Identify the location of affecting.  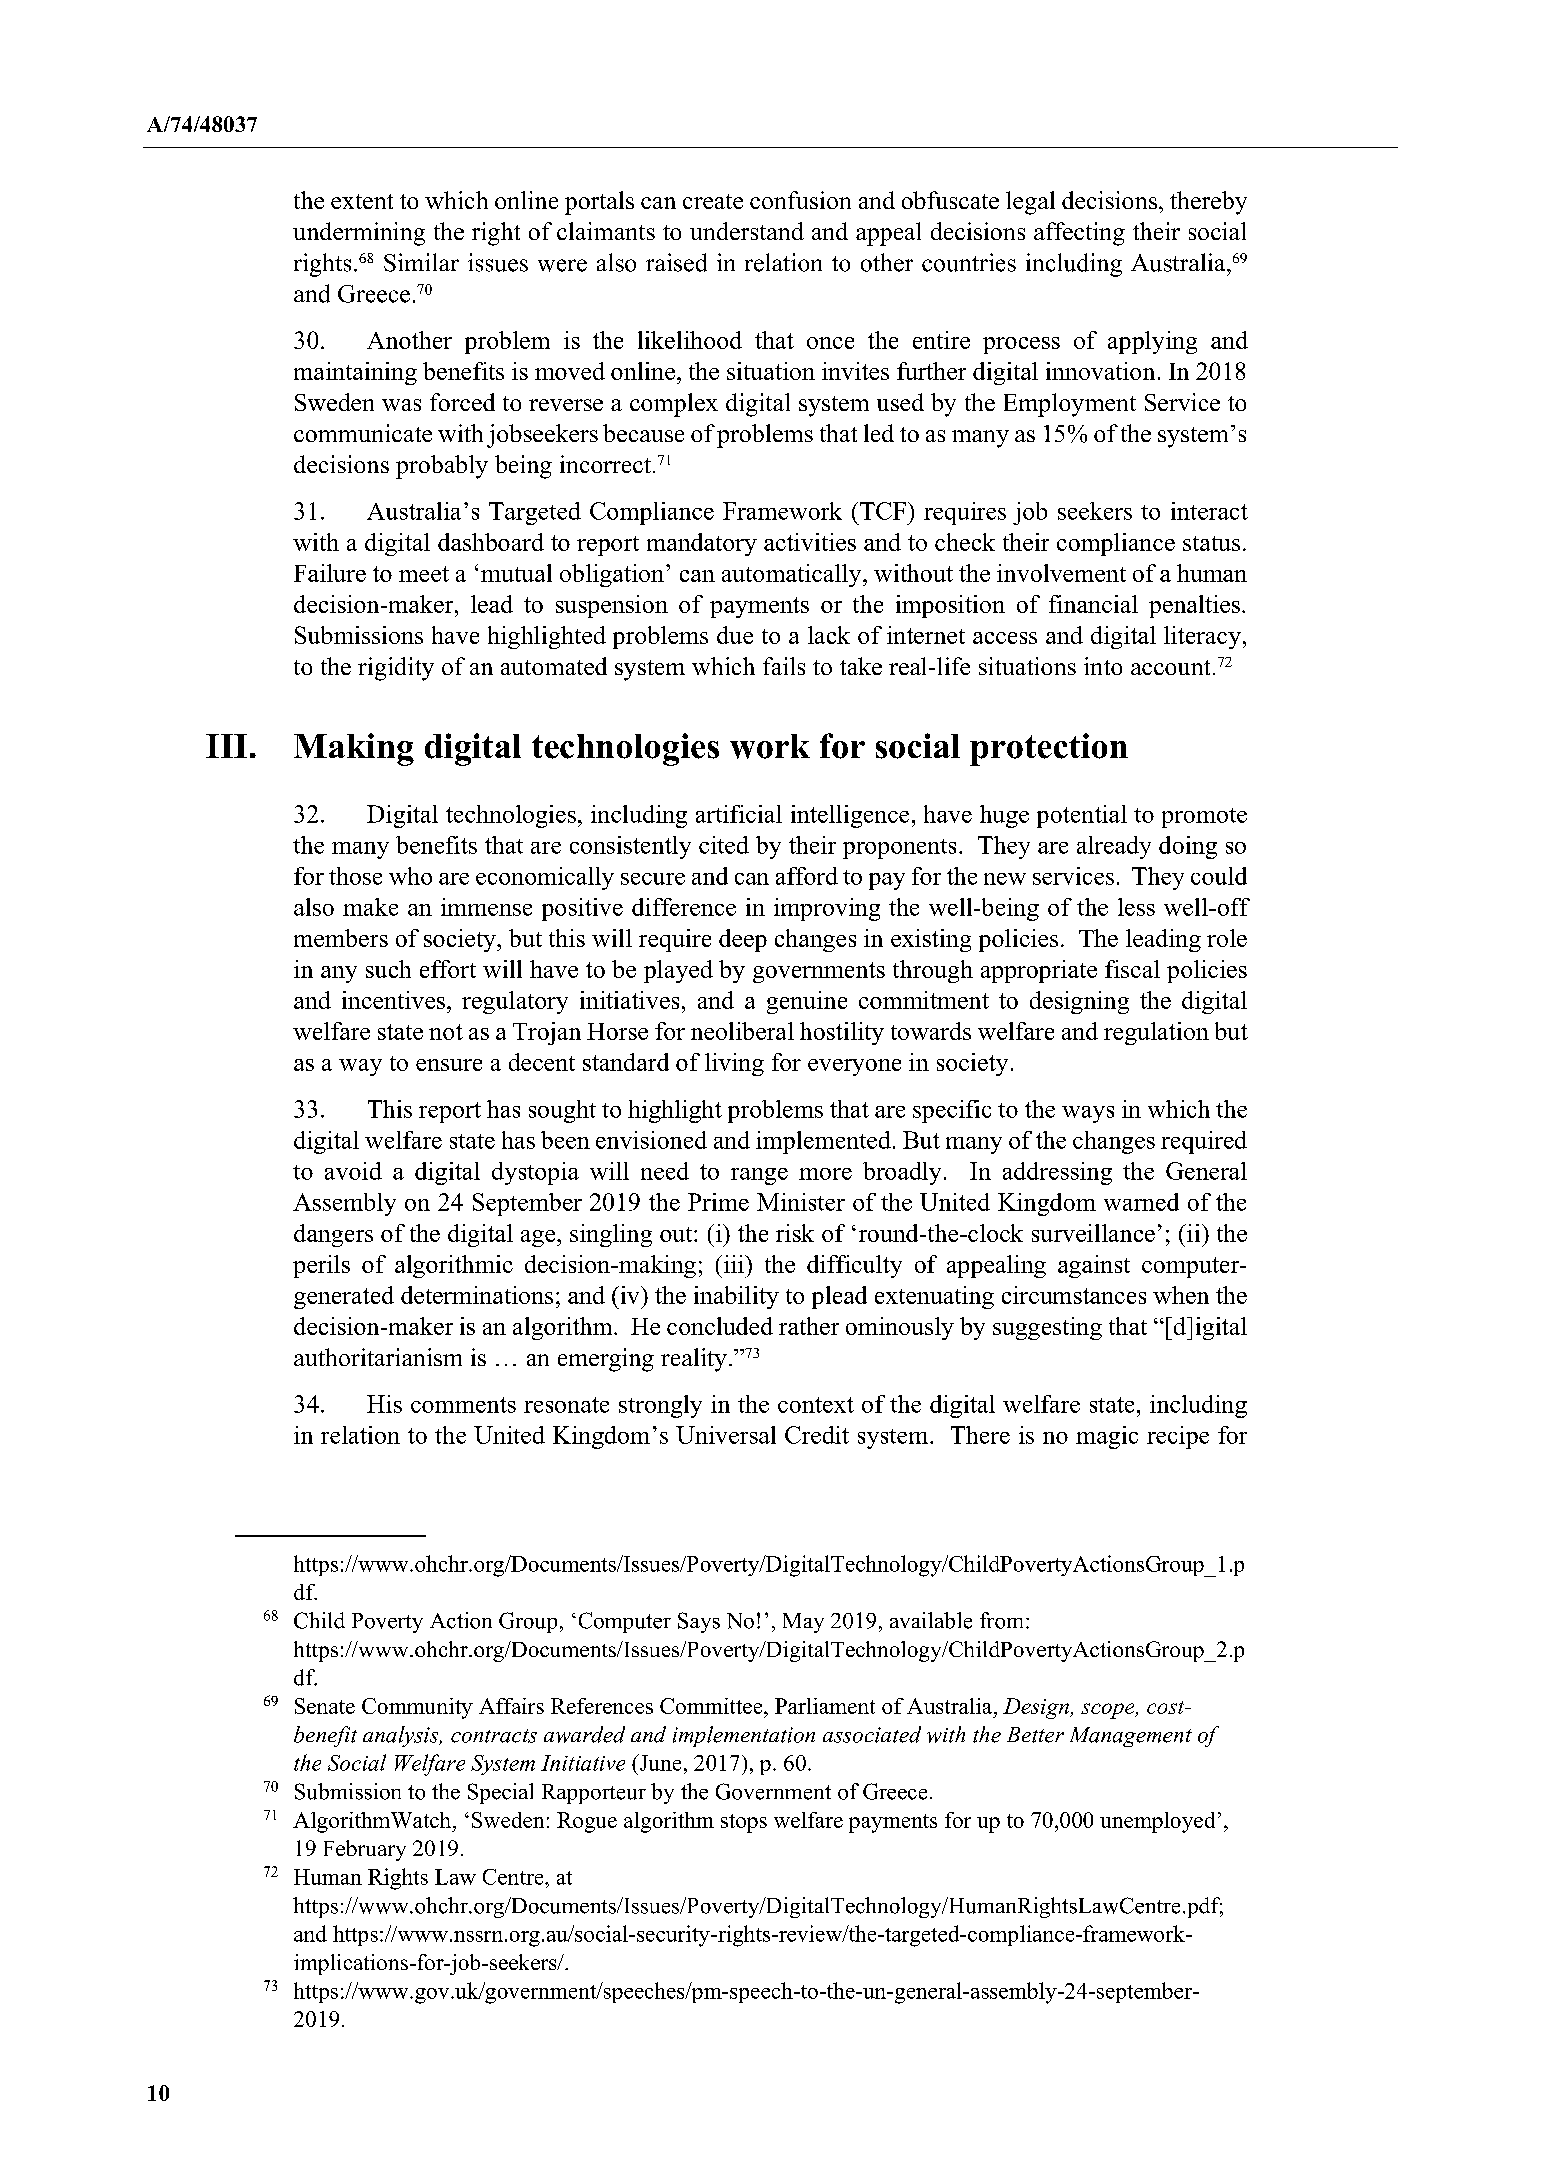
(1079, 234).
